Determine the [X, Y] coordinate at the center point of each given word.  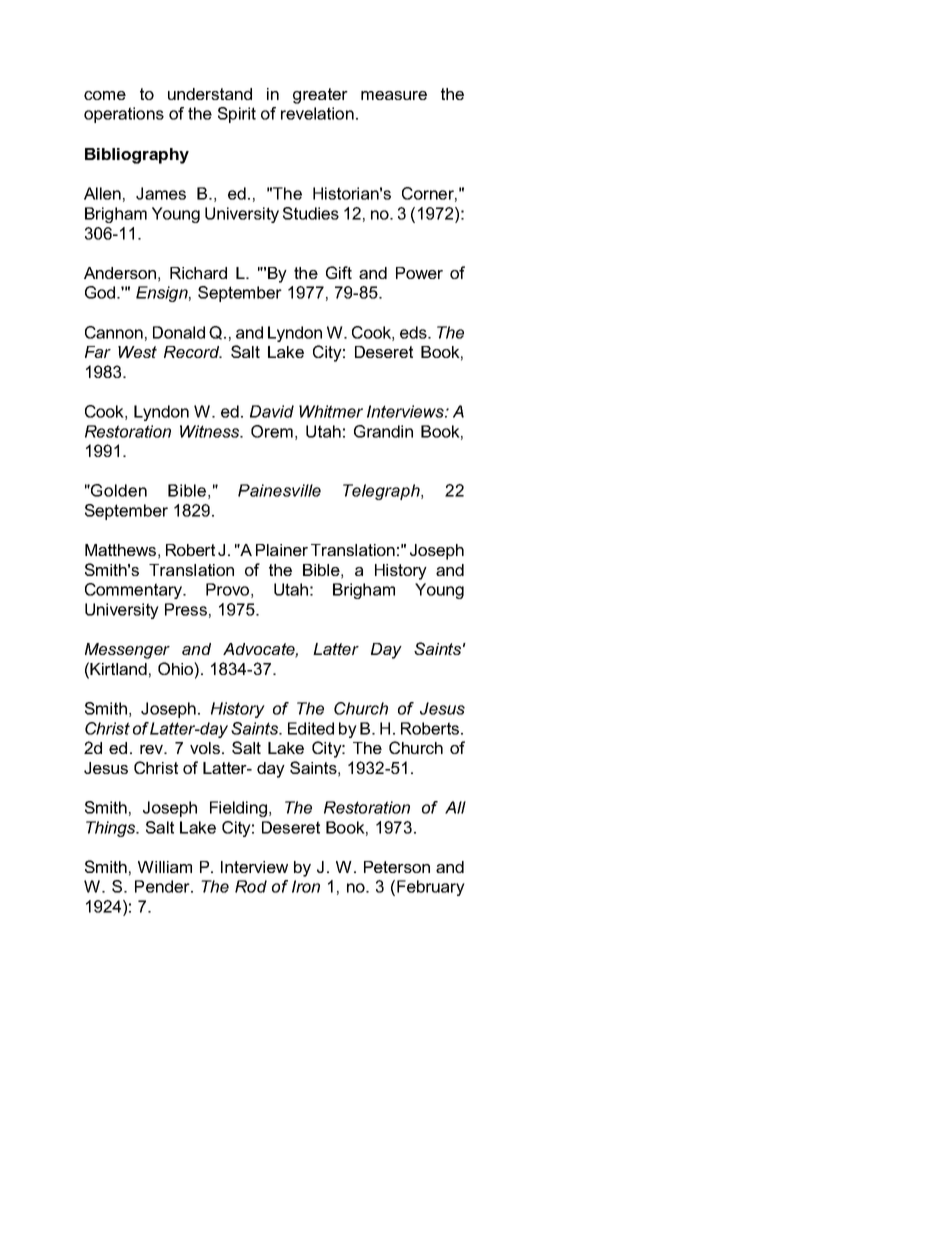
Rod [251, 886]
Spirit [237, 115]
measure [394, 95]
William [165, 867]
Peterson [397, 867]
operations [124, 115]
